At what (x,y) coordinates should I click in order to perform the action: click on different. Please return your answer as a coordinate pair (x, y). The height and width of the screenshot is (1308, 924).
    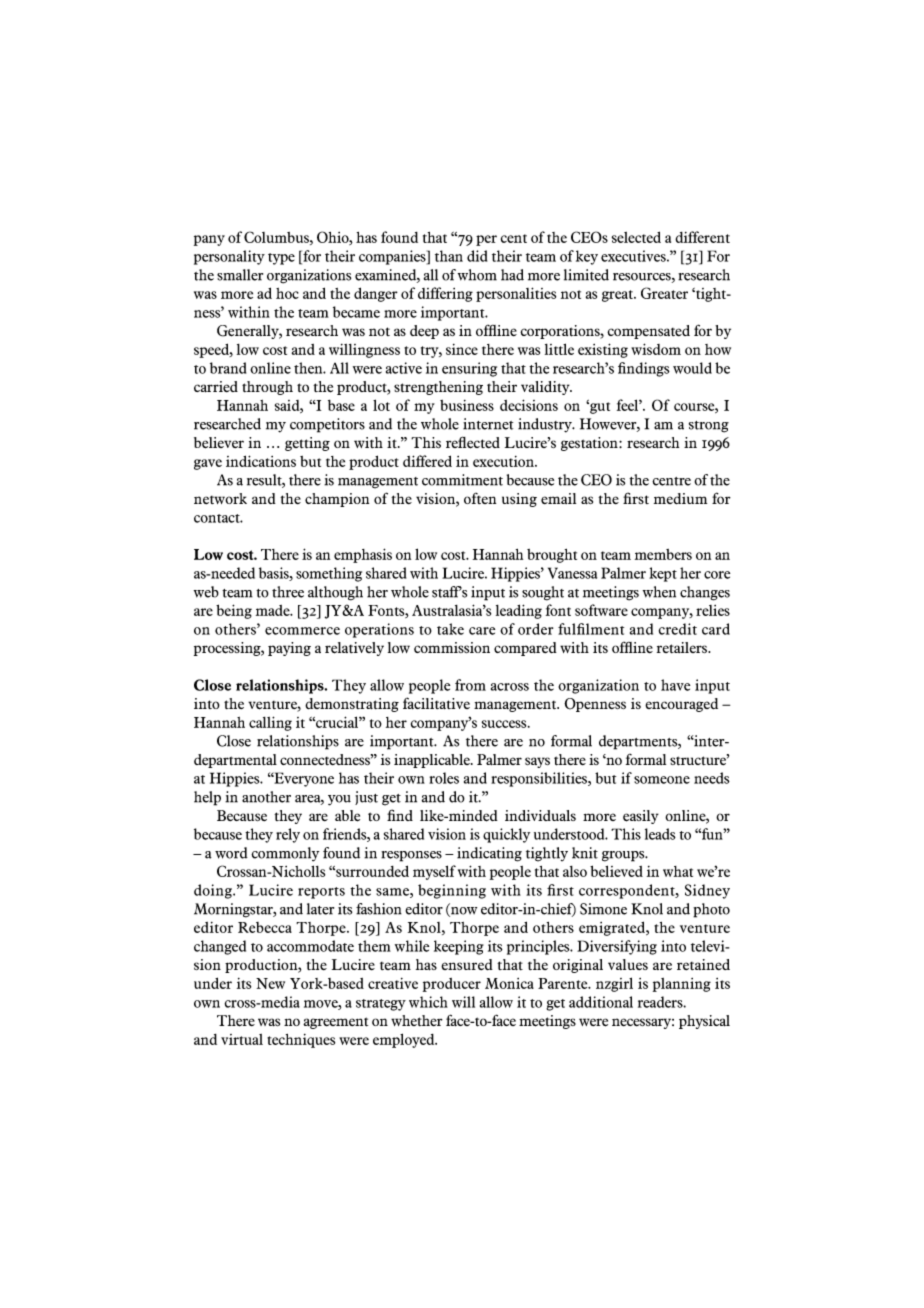
    Looking at the image, I should click on (702, 237).
